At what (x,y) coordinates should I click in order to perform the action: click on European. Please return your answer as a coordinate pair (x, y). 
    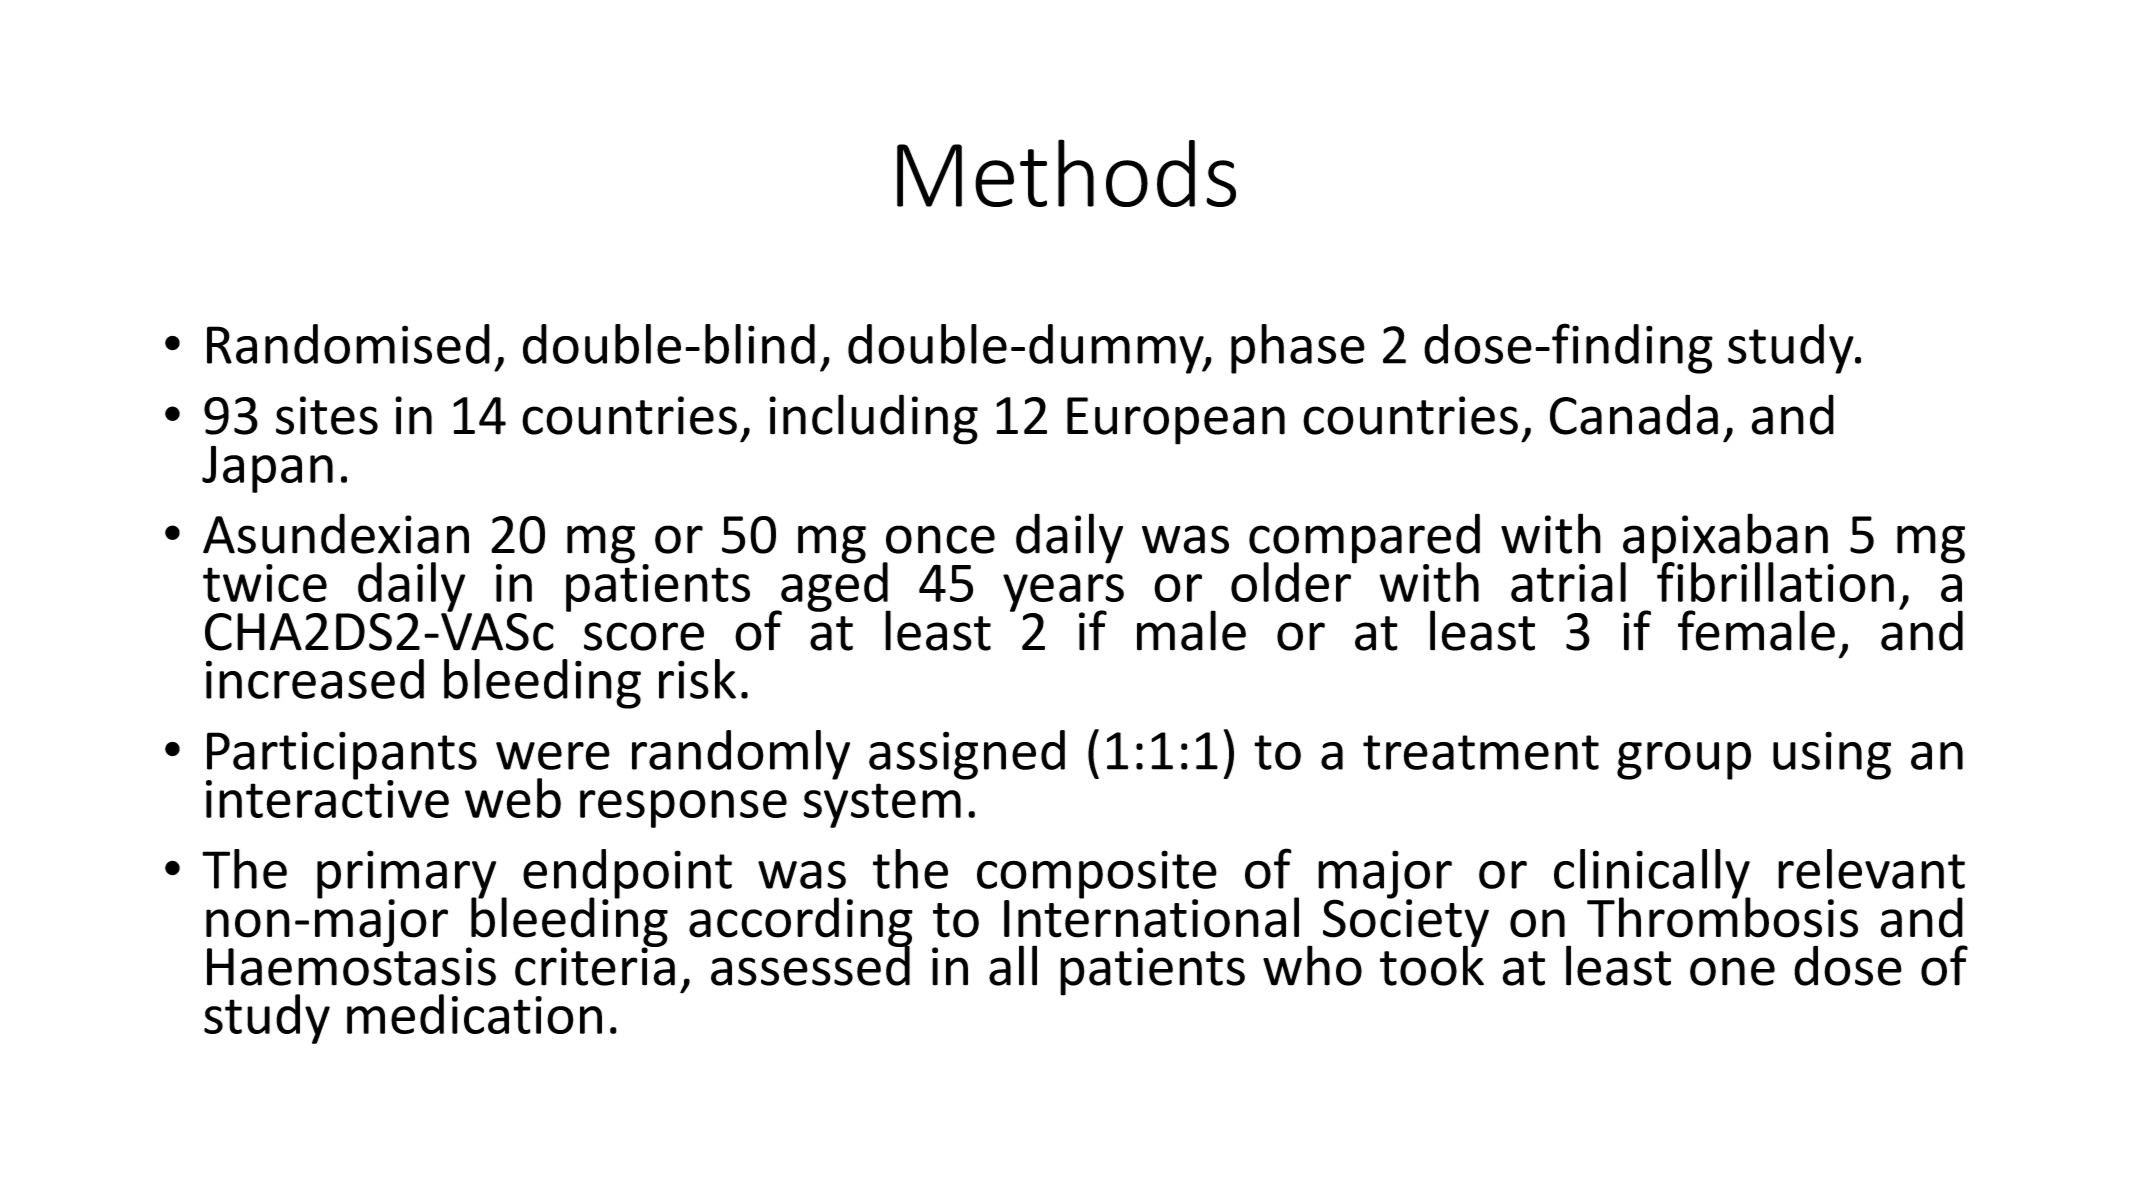
    Looking at the image, I should click on (1176, 421).
